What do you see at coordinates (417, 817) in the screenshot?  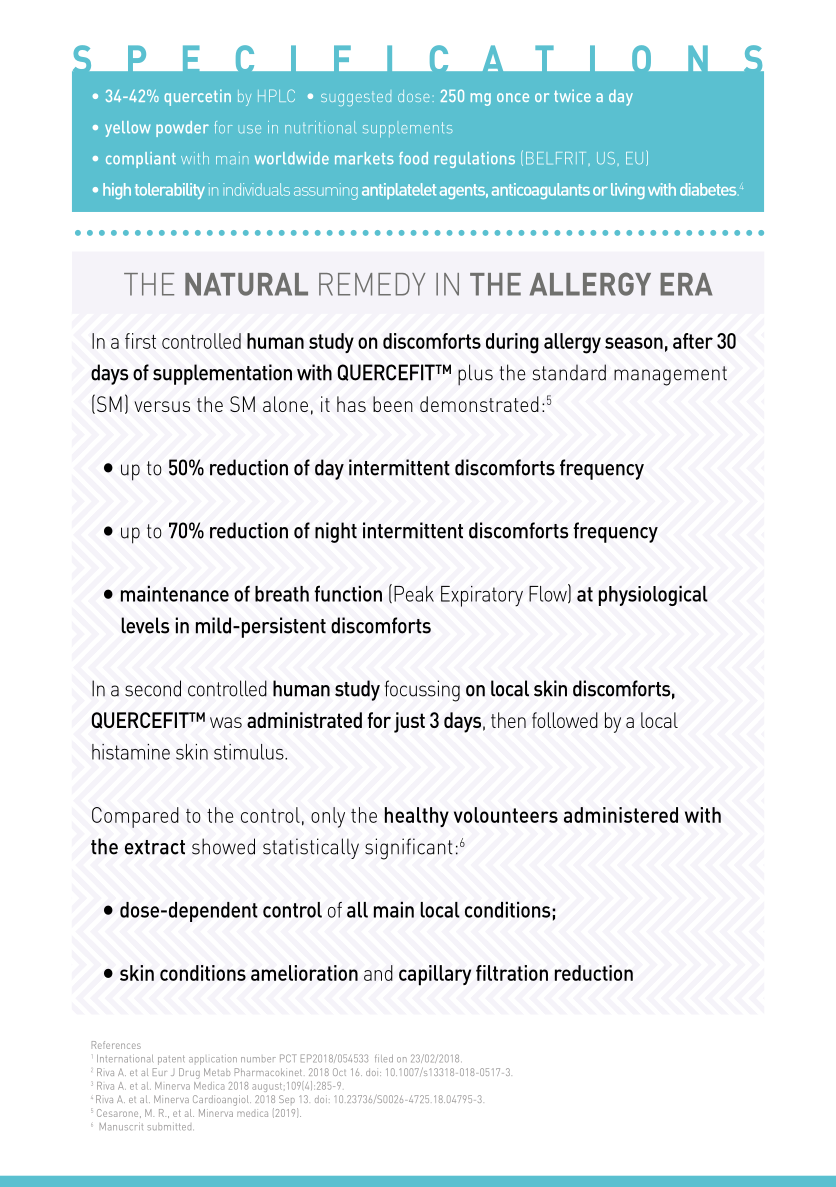 I see `healthy` at bounding box center [417, 817].
